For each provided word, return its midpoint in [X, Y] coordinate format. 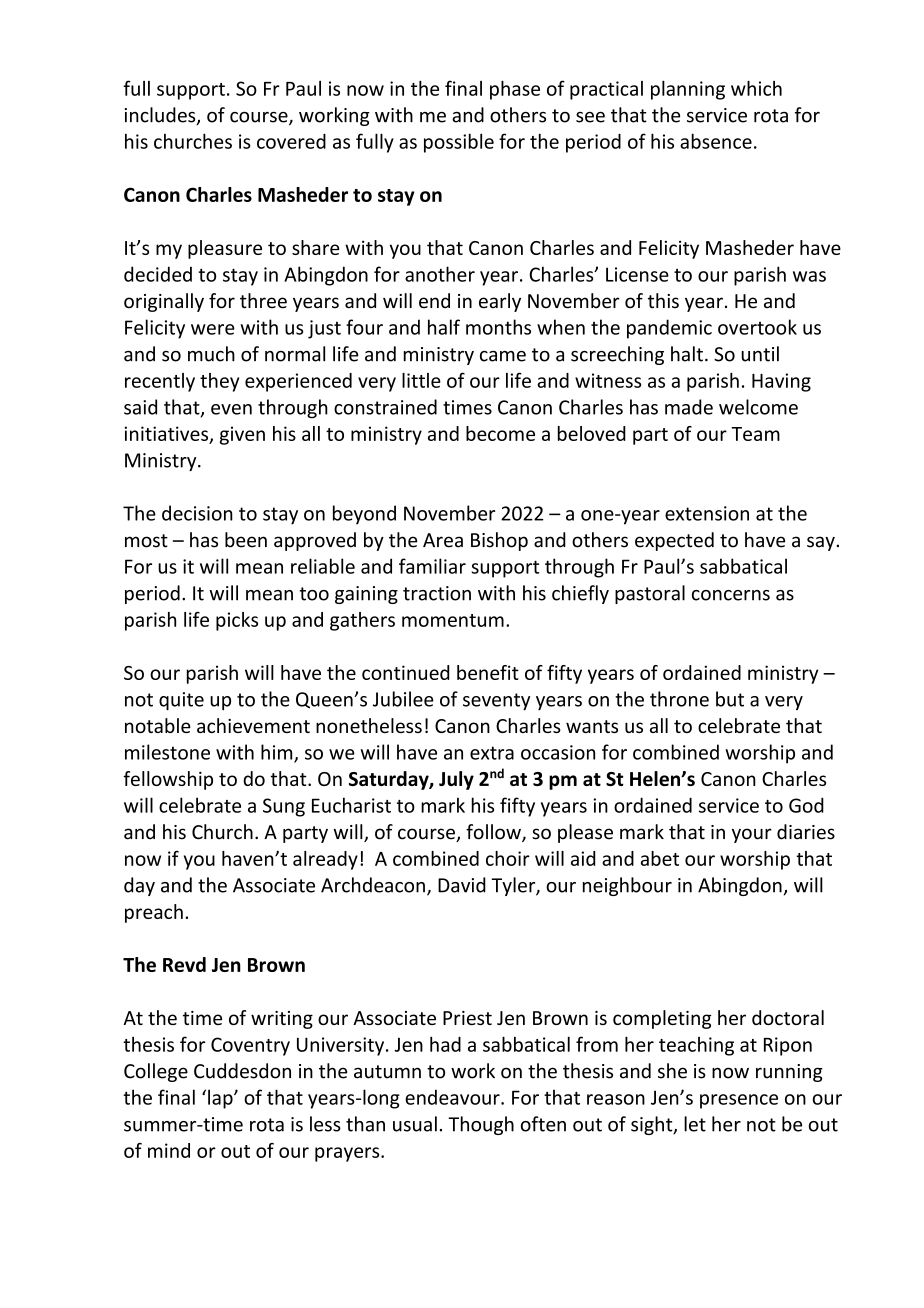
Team [755, 434]
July [456, 780]
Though [481, 1125]
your [752, 835]
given [242, 435]
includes [161, 116]
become [500, 433]
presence [739, 1101]
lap [221, 1099]
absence [716, 141]
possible [459, 143]
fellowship [168, 780]
